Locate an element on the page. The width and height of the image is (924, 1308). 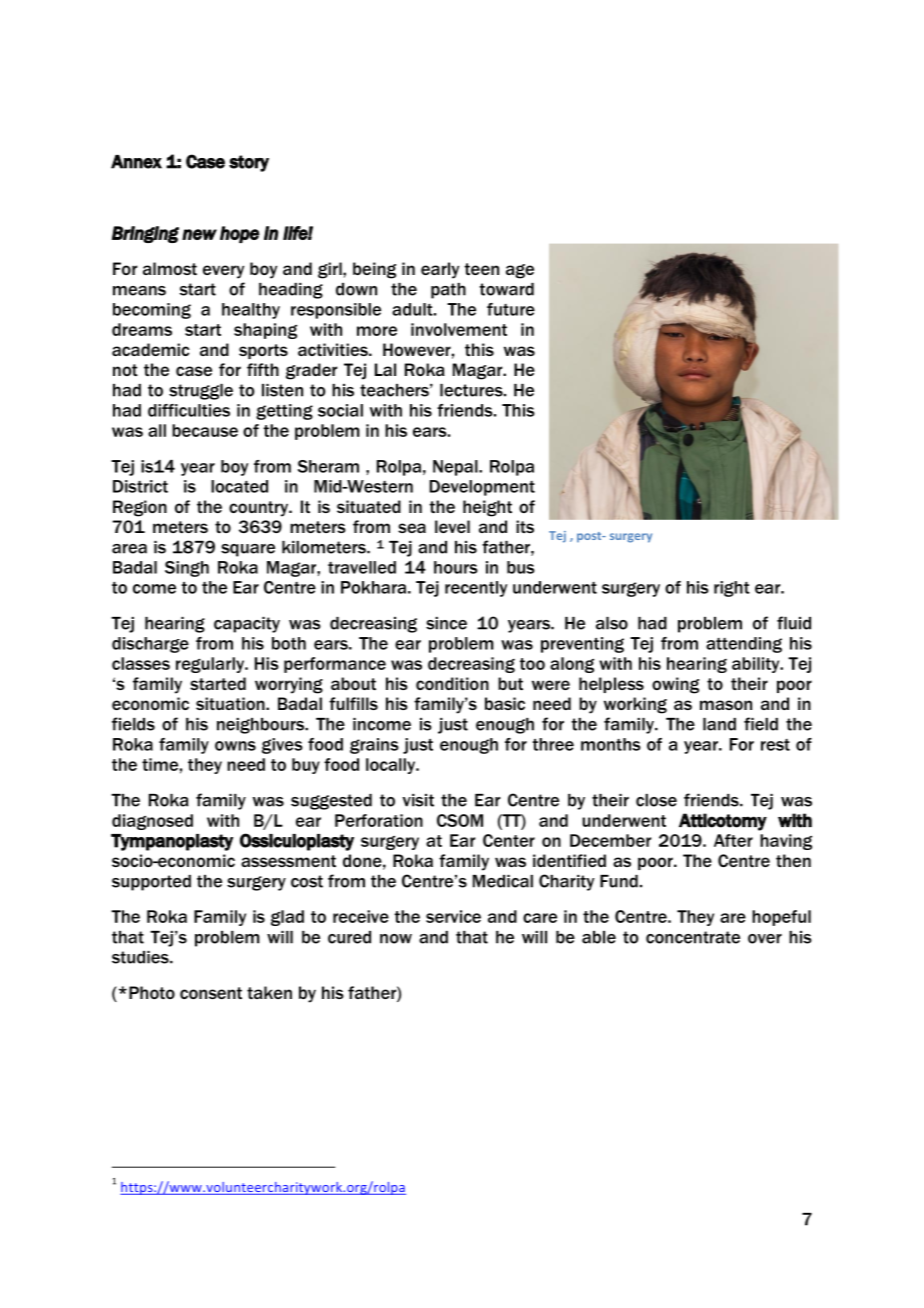
consent is located at coordinates (211, 993).
